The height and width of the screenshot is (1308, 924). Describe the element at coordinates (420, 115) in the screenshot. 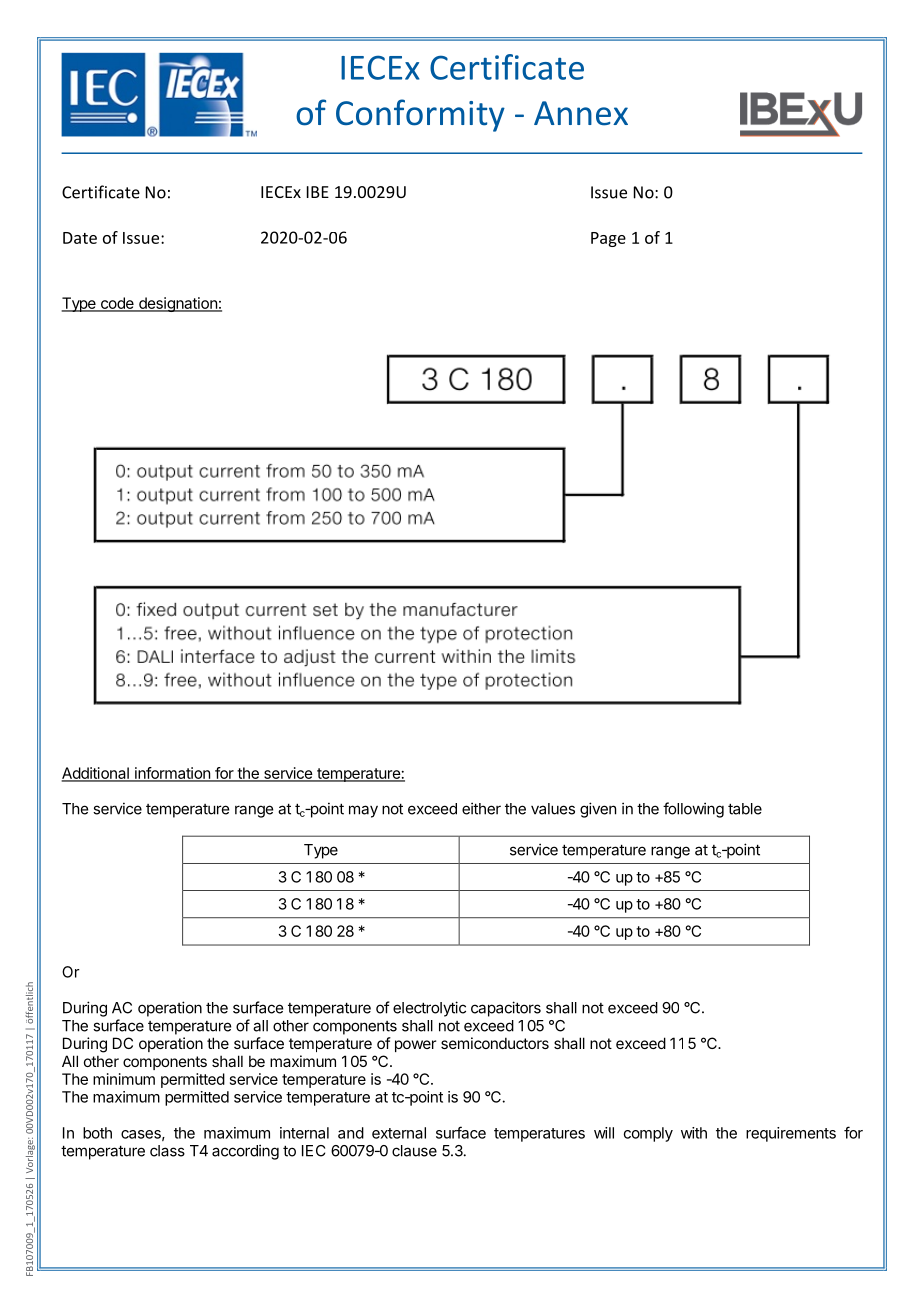

I see `Conformity` at that location.
